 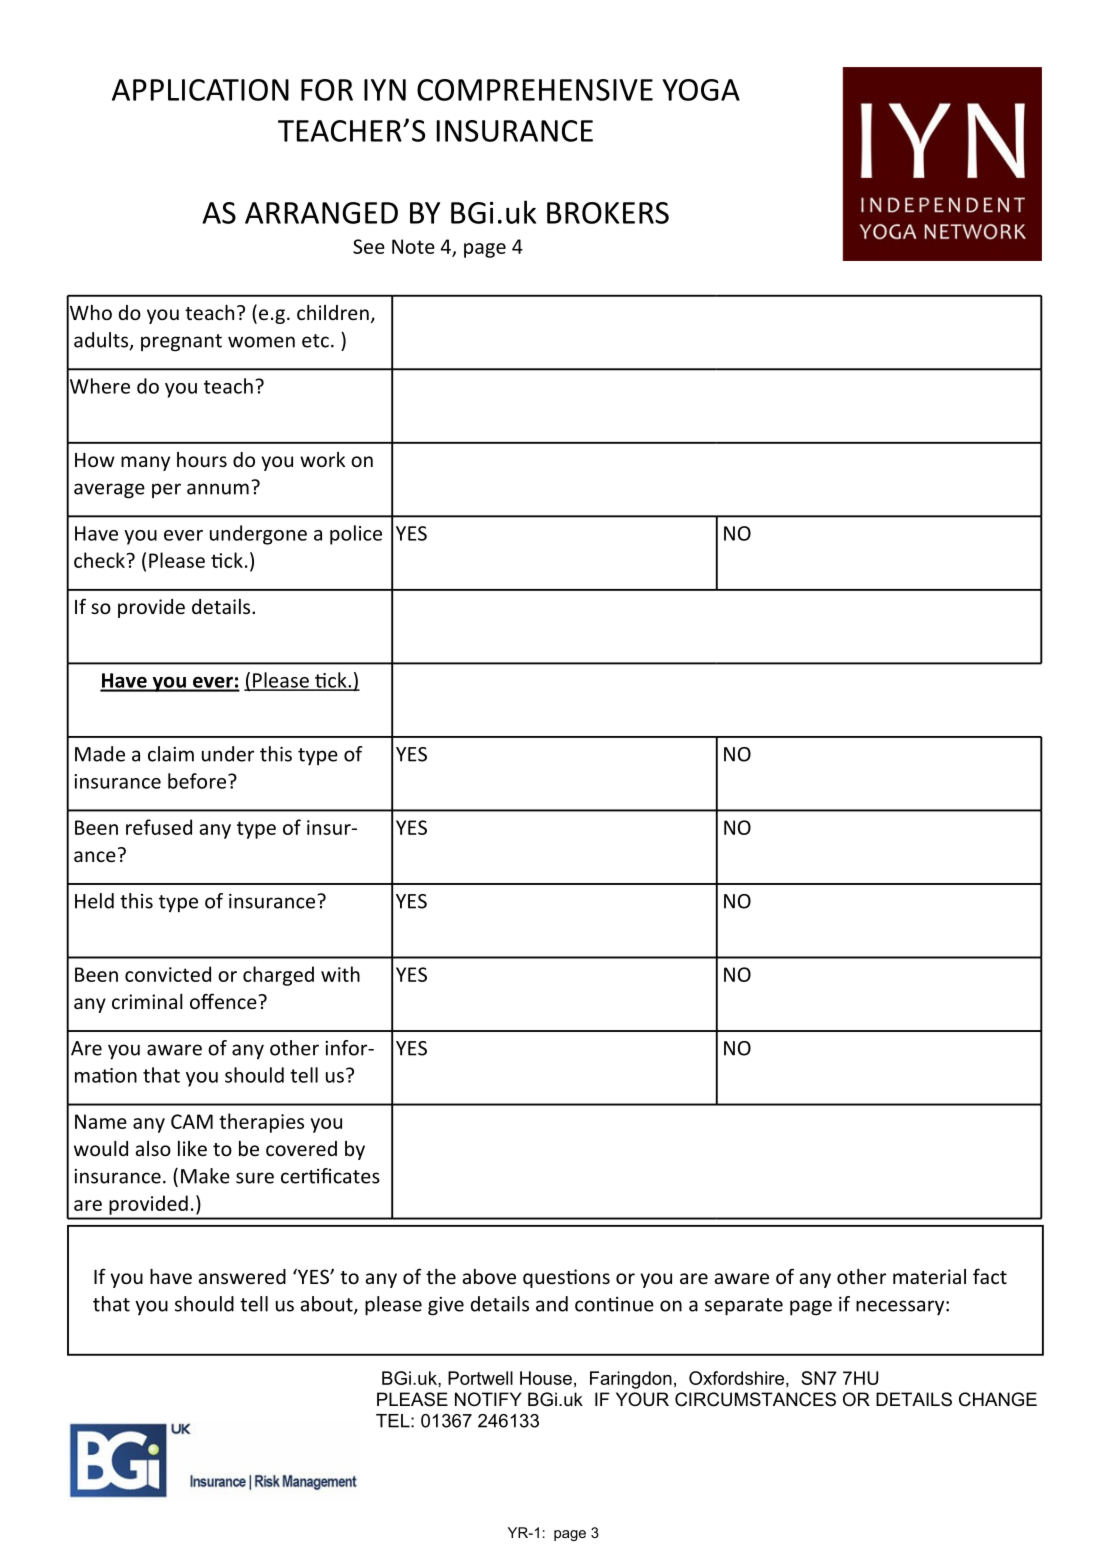 I want to click on with, so click(x=340, y=974).
